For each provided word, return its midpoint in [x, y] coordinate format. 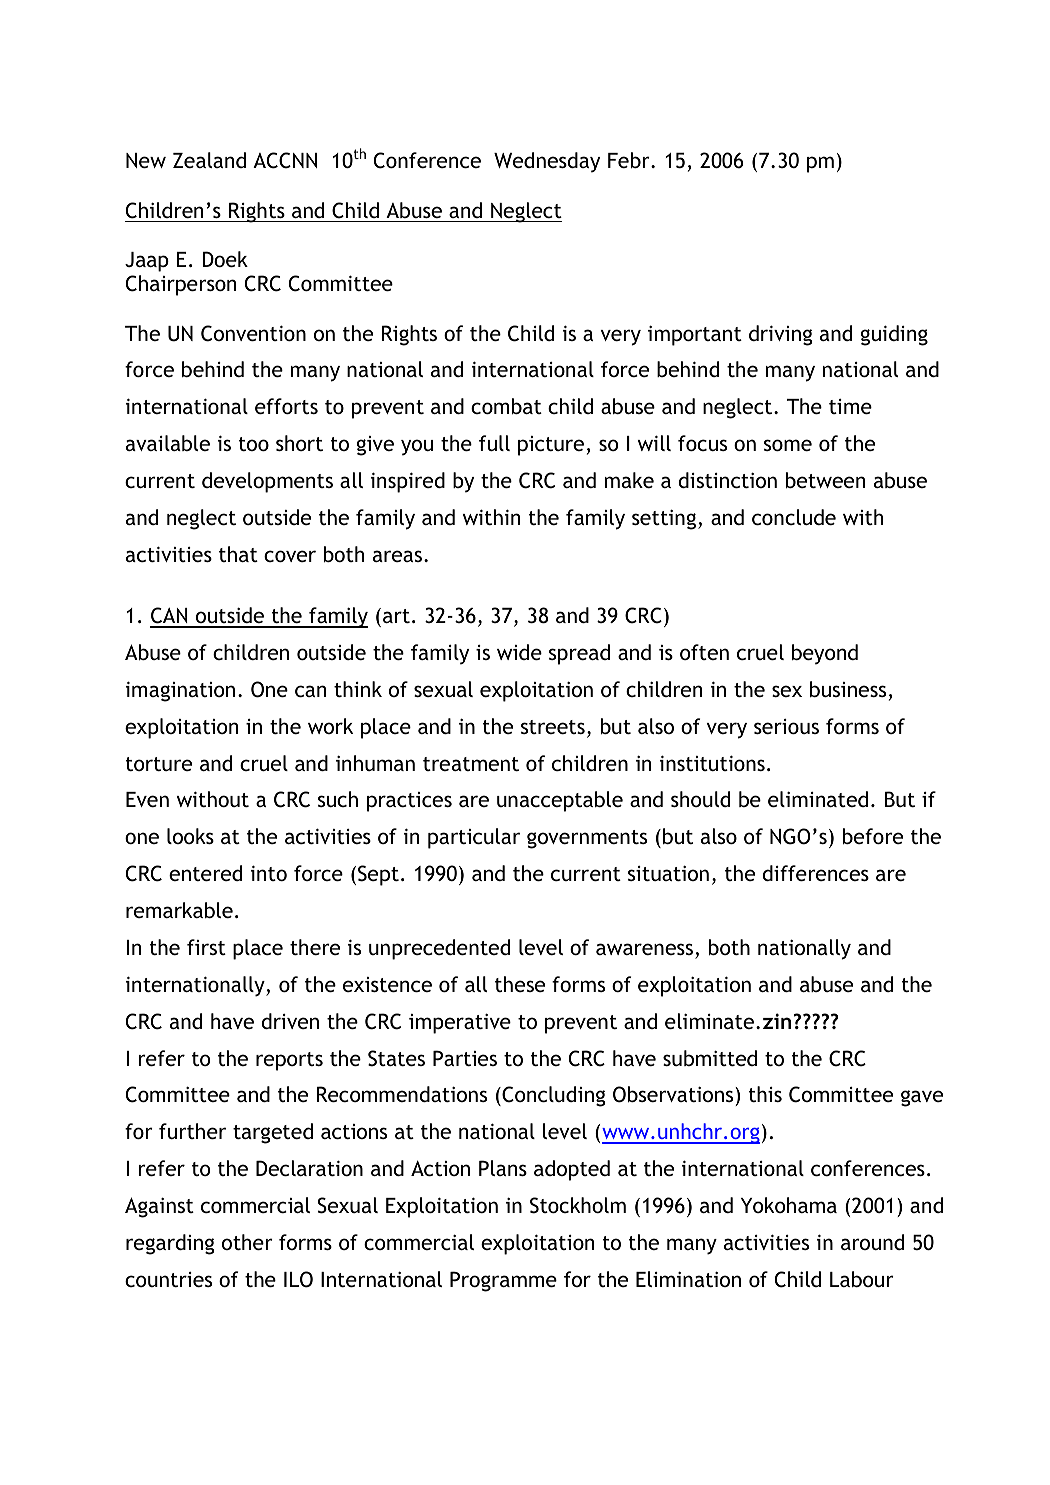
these [520, 984]
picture [551, 446]
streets [553, 727]
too [254, 444]
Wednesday [547, 162]
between [825, 480]
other [247, 1242]
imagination [180, 691]
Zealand [209, 160]
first [206, 947]
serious [786, 726]
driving [780, 335]
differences [815, 873]
